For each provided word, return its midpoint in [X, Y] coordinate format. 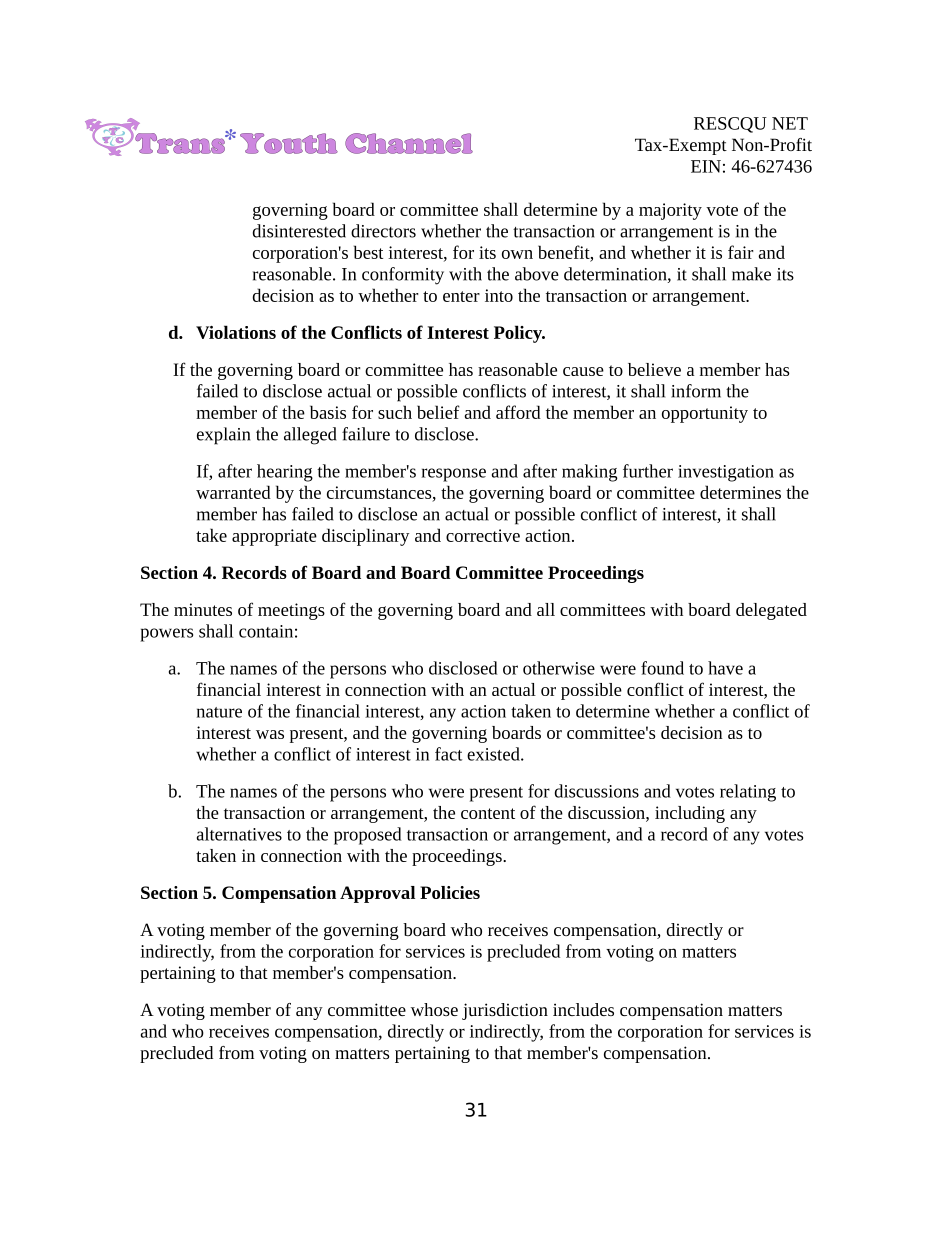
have [725, 668]
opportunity [705, 414]
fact [448, 754]
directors [383, 231]
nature [219, 712]
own [517, 254]
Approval [377, 894]
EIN [706, 166]
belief [438, 412]
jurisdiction [505, 1011]
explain [223, 436]
